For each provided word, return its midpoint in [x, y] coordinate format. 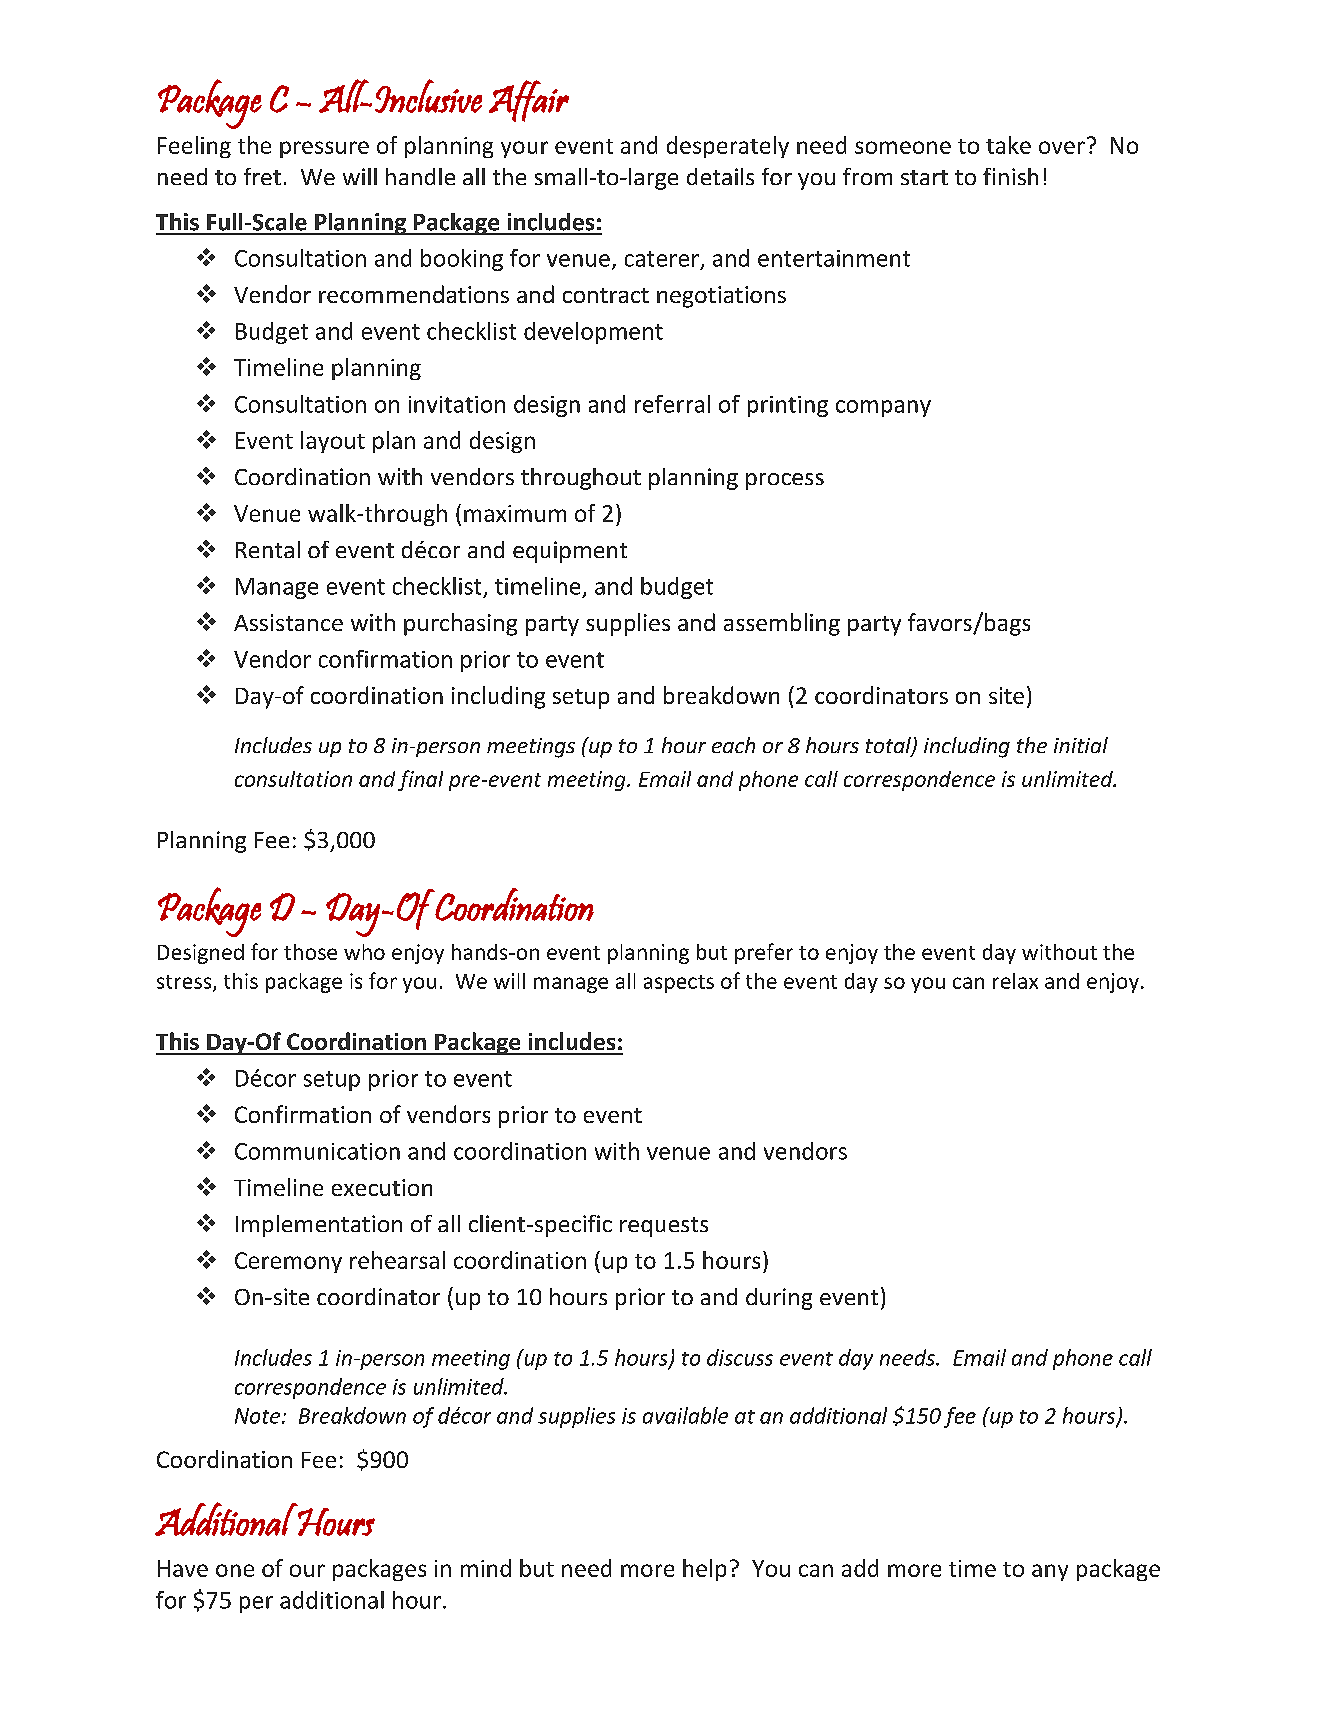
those [310, 952]
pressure [324, 149]
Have [183, 1568]
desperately [728, 147]
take [1008, 145]
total [889, 746]
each [733, 745]
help [704, 1570]
